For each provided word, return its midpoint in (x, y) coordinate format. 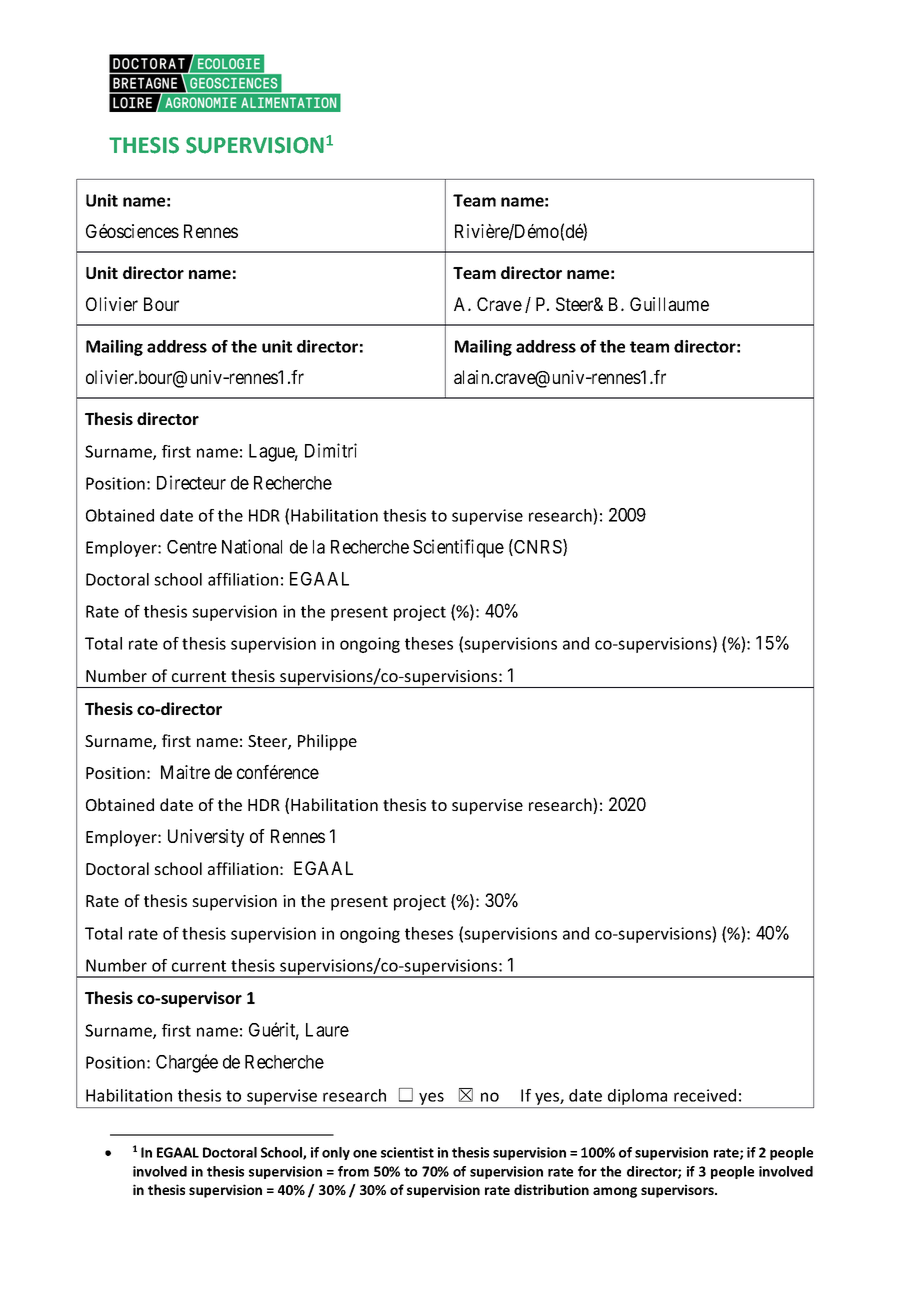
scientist (407, 1152)
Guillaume (669, 304)
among (615, 1192)
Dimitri (331, 450)
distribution (551, 1189)
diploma (638, 1098)
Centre (192, 547)
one (365, 1154)
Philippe (327, 742)
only (336, 1153)
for (587, 1171)
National (252, 546)
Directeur (191, 482)
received (705, 1095)
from (353, 1171)
